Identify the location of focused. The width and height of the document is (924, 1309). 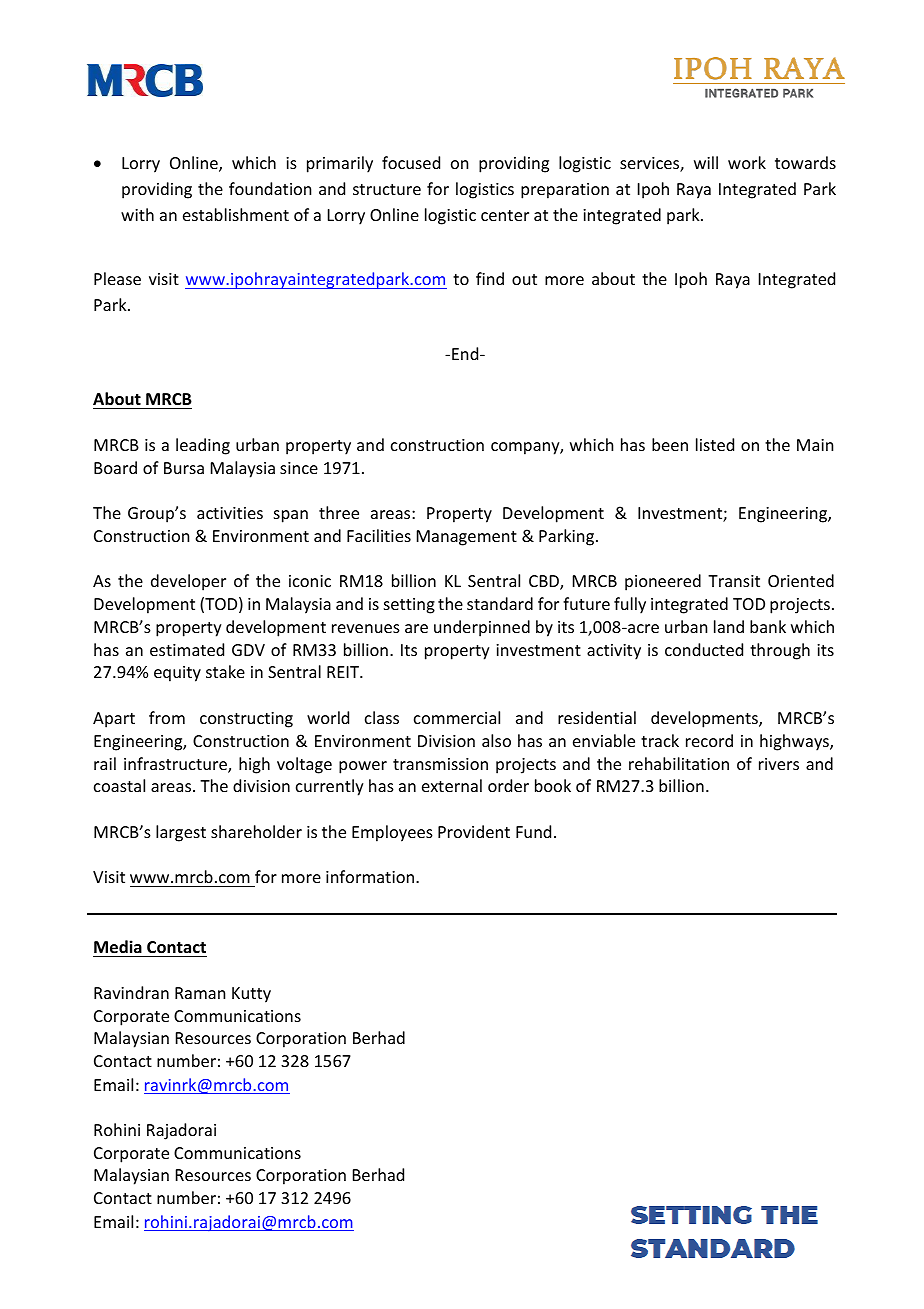
(411, 162).
